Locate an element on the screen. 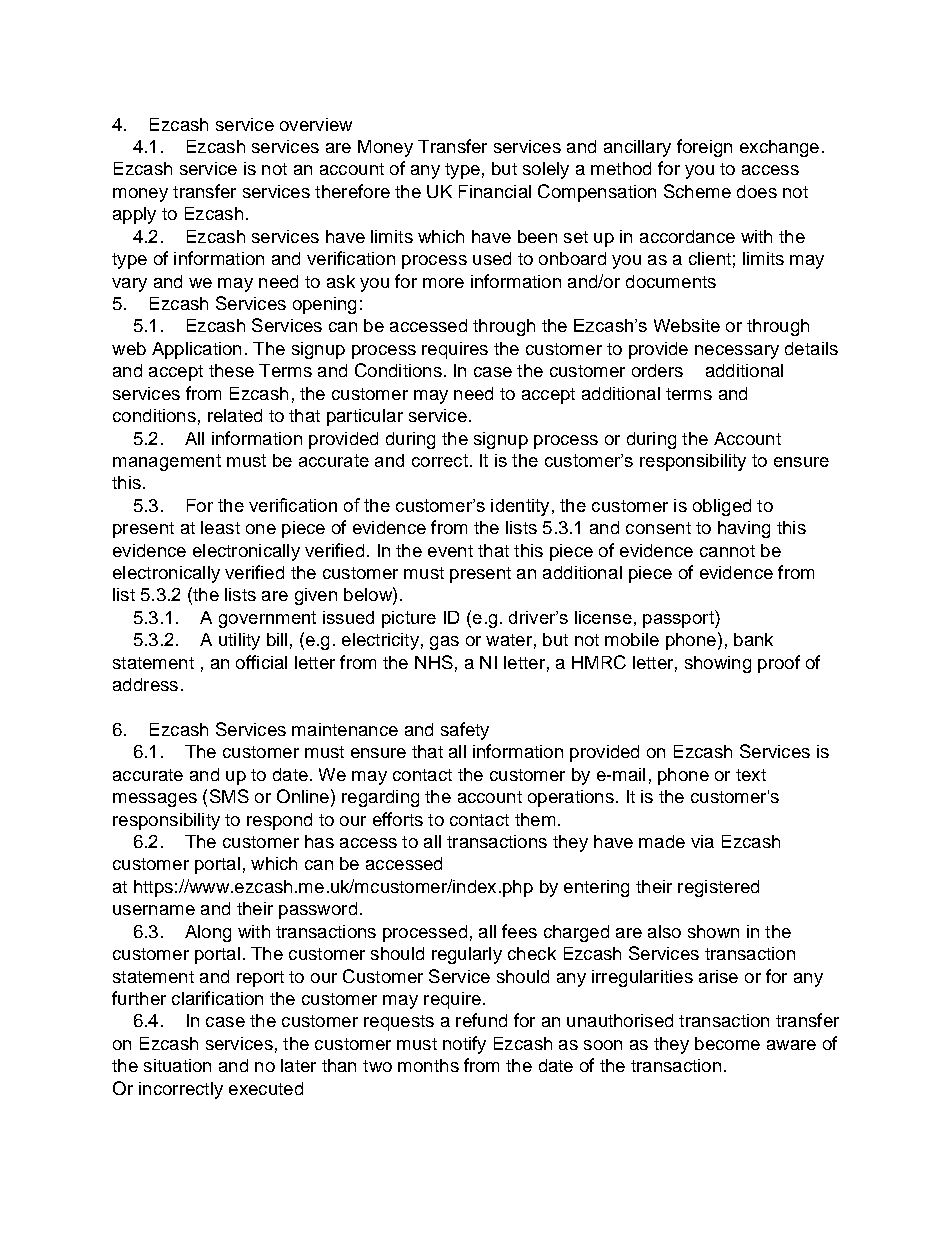 The image size is (952, 1233). foreign is located at coordinates (704, 148).
